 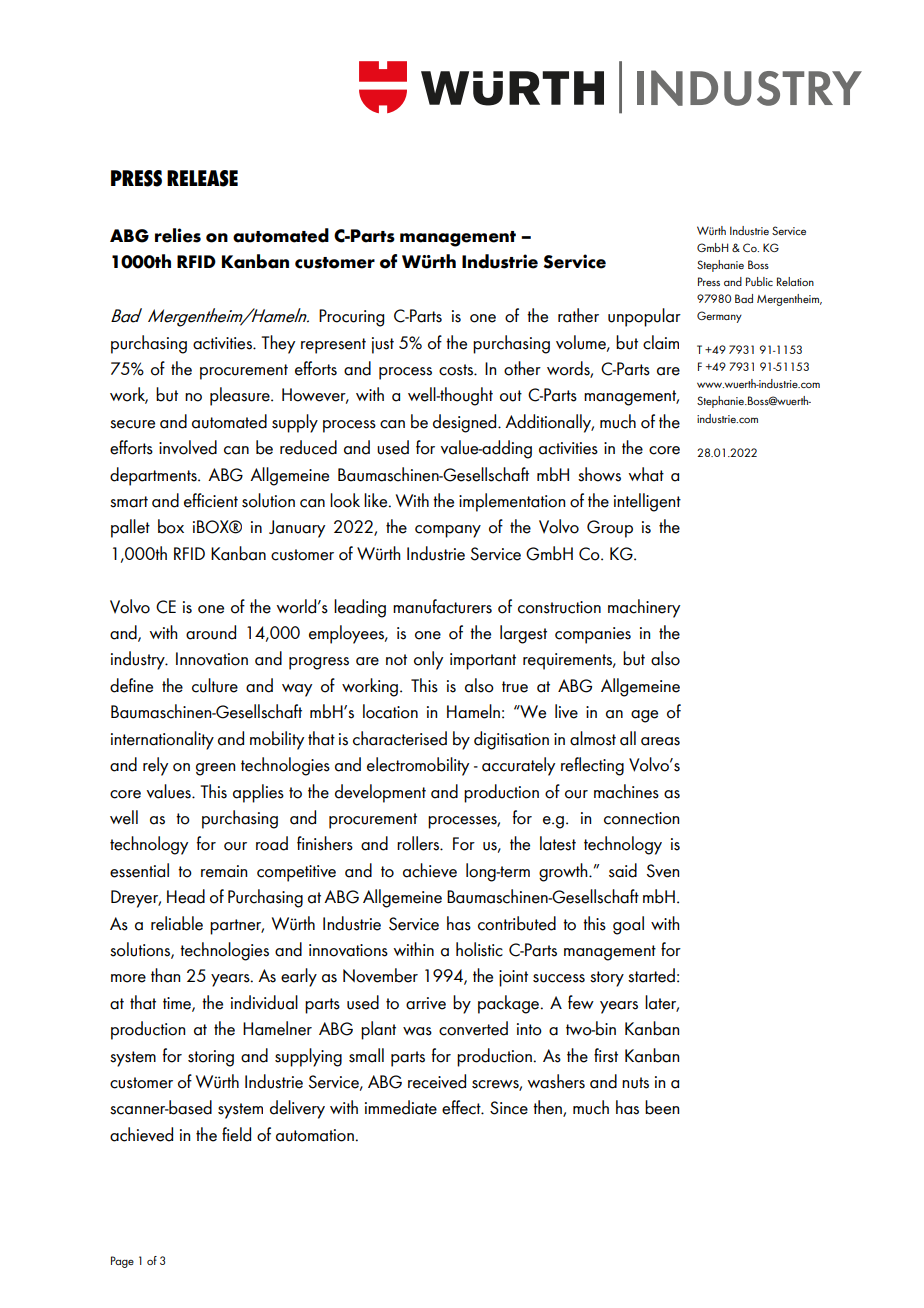 I want to click on characterised, so click(x=400, y=738).
